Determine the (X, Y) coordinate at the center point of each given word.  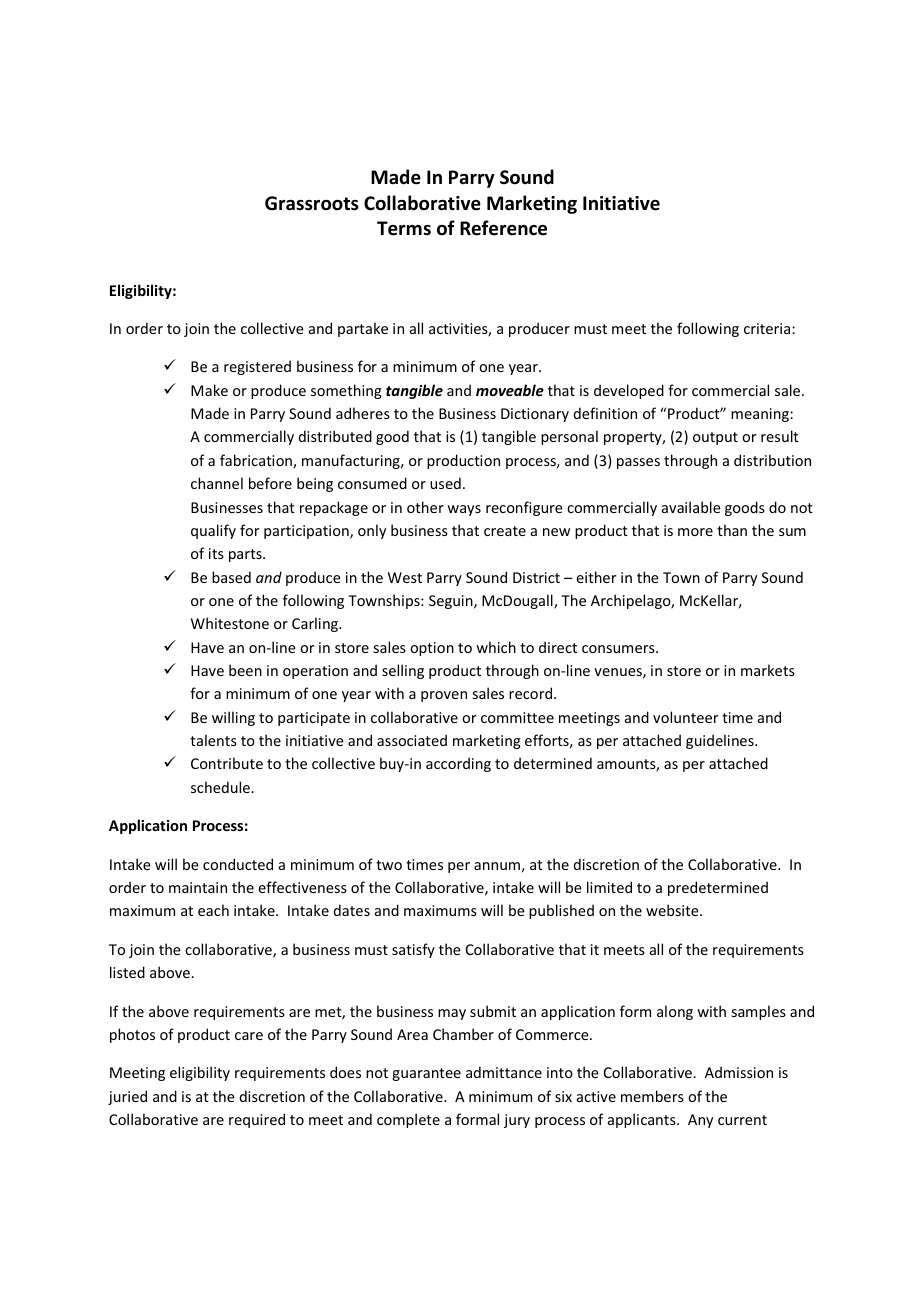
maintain (198, 887)
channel (217, 483)
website (673, 910)
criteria (768, 328)
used (445, 483)
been (245, 670)
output (715, 438)
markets (768, 670)
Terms (404, 228)
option (432, 649)
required (257, 1120)
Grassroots (312, 203)
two (389, 865)
